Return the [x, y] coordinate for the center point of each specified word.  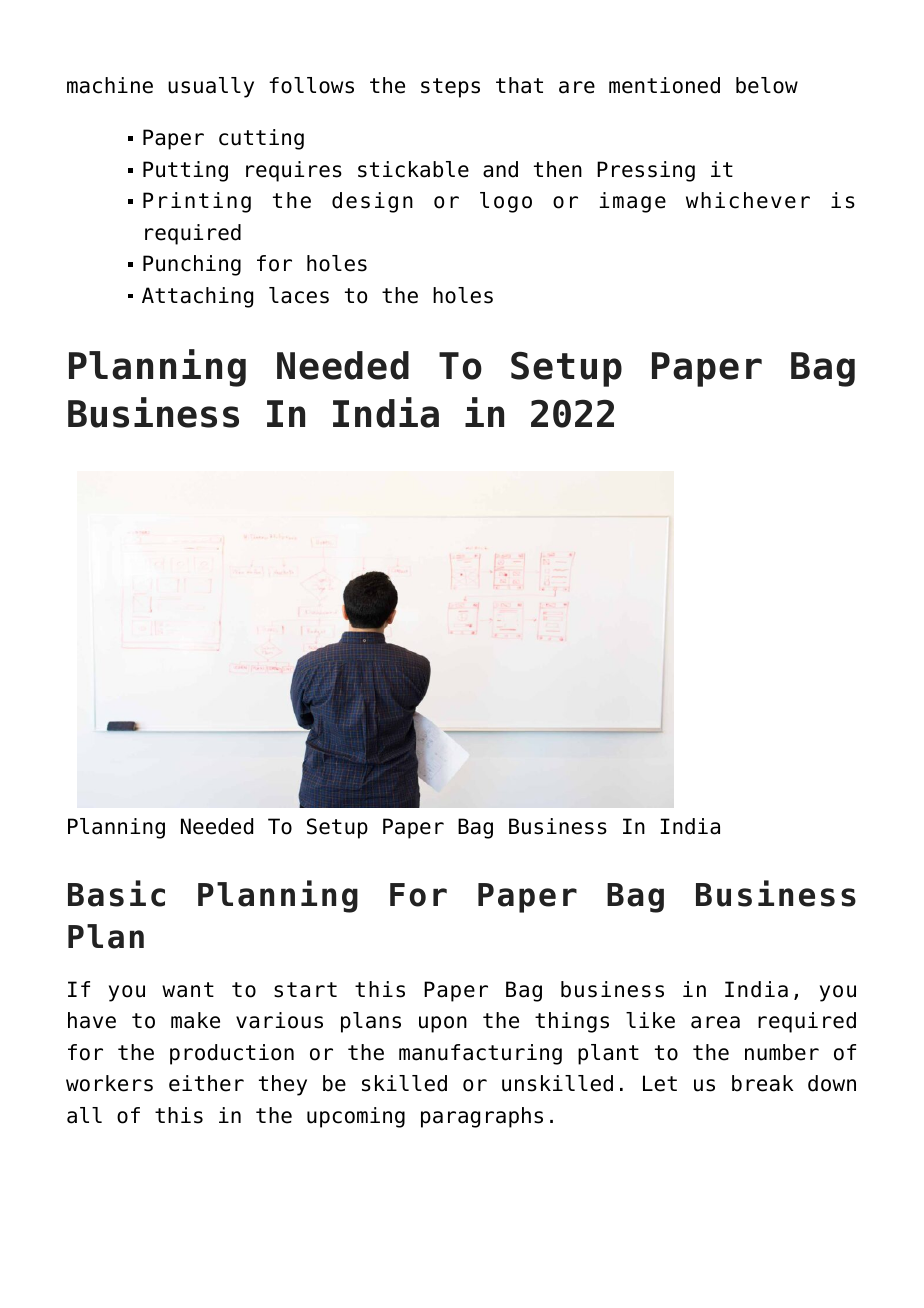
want [188, 990]
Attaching [197, 297]
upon [443, 1024]
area [715, 1022]
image [633, 202]
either [206, 1083]
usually [211, 87]
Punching [192, 265]
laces [299, 295]
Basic [116, 893]
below [767, 85]
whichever [748, 200]
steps [450, 88]
